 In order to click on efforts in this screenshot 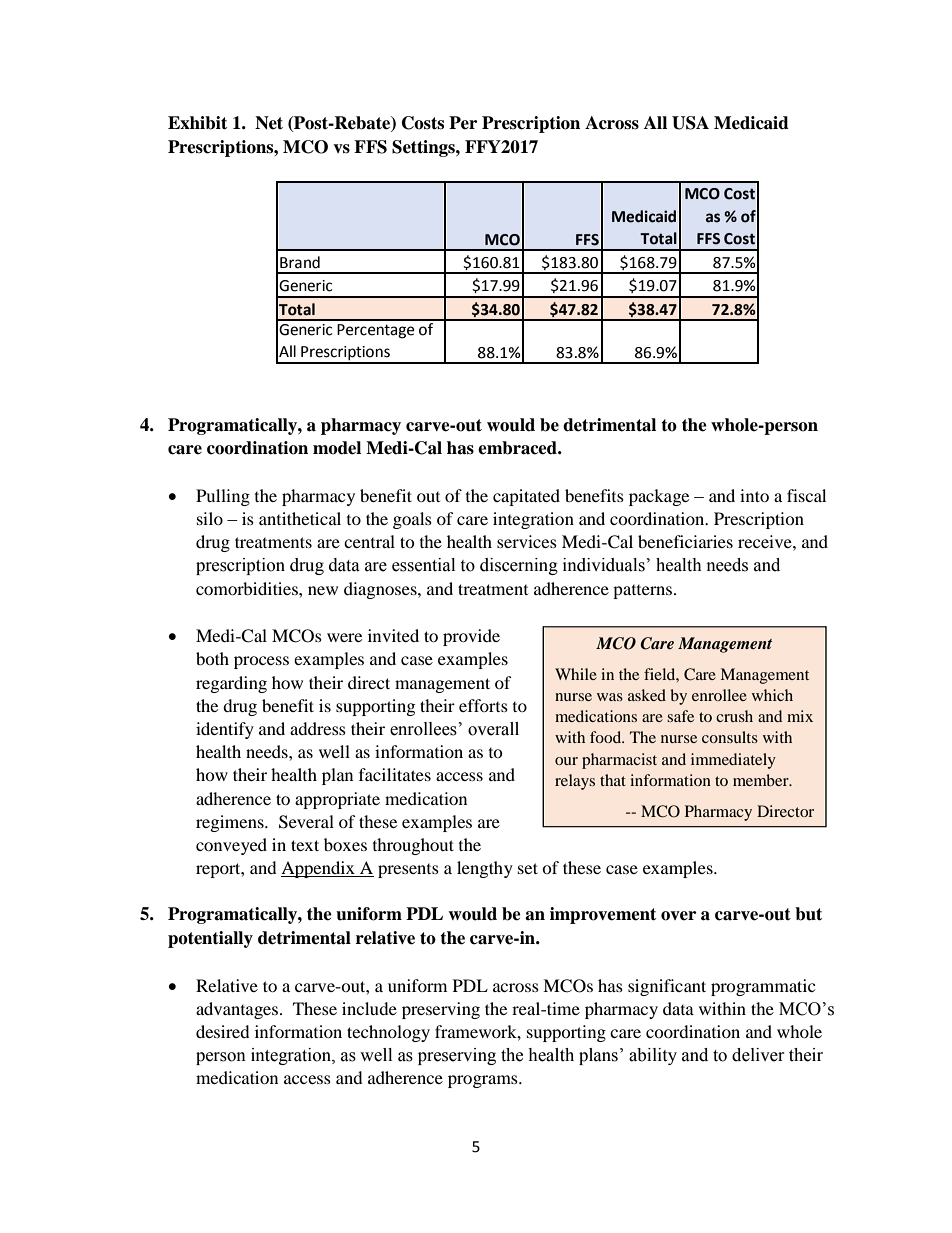, I will do `click(483, 705)`.
